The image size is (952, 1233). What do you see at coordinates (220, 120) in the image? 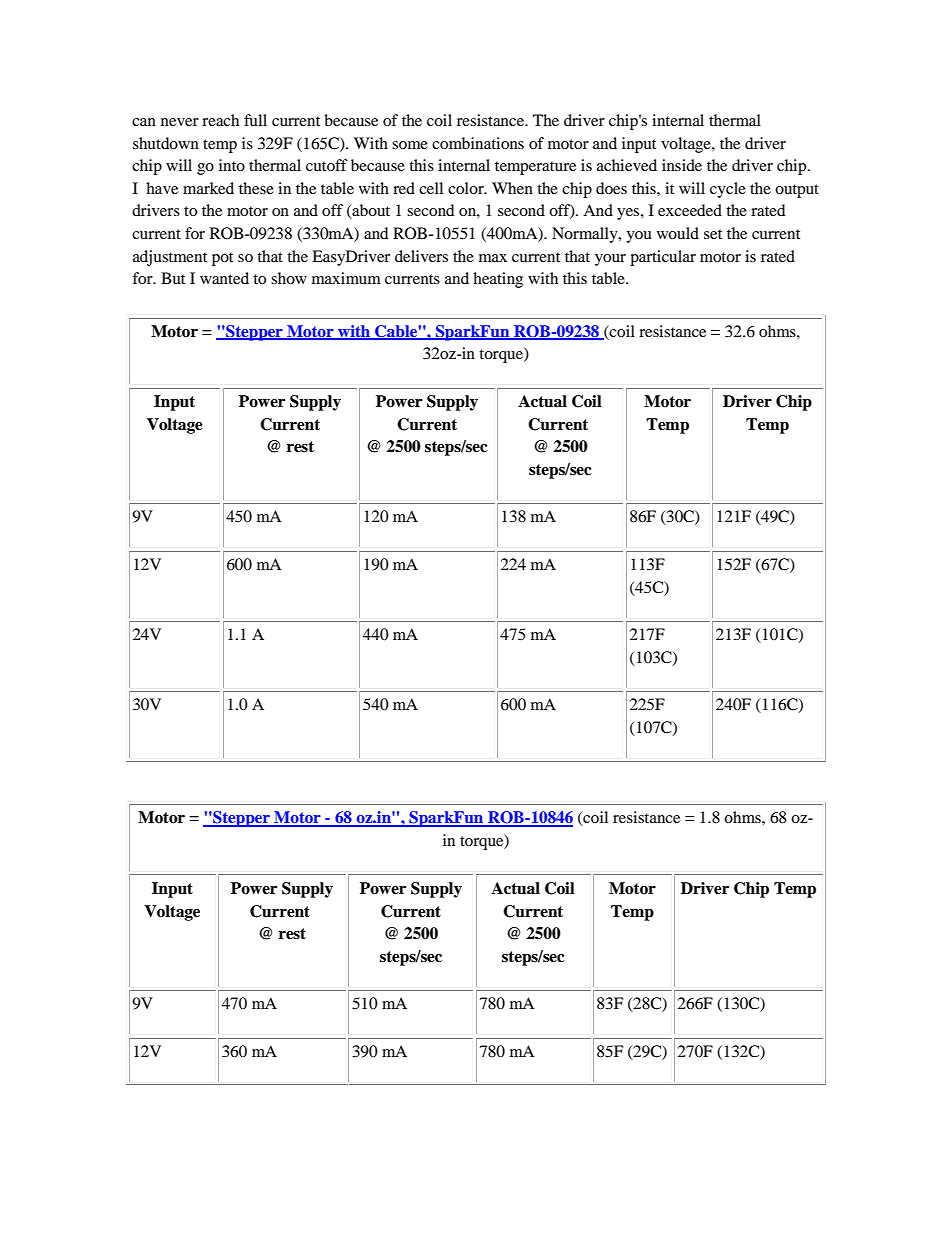
I see `reach` at bounding box center [220, 120].
